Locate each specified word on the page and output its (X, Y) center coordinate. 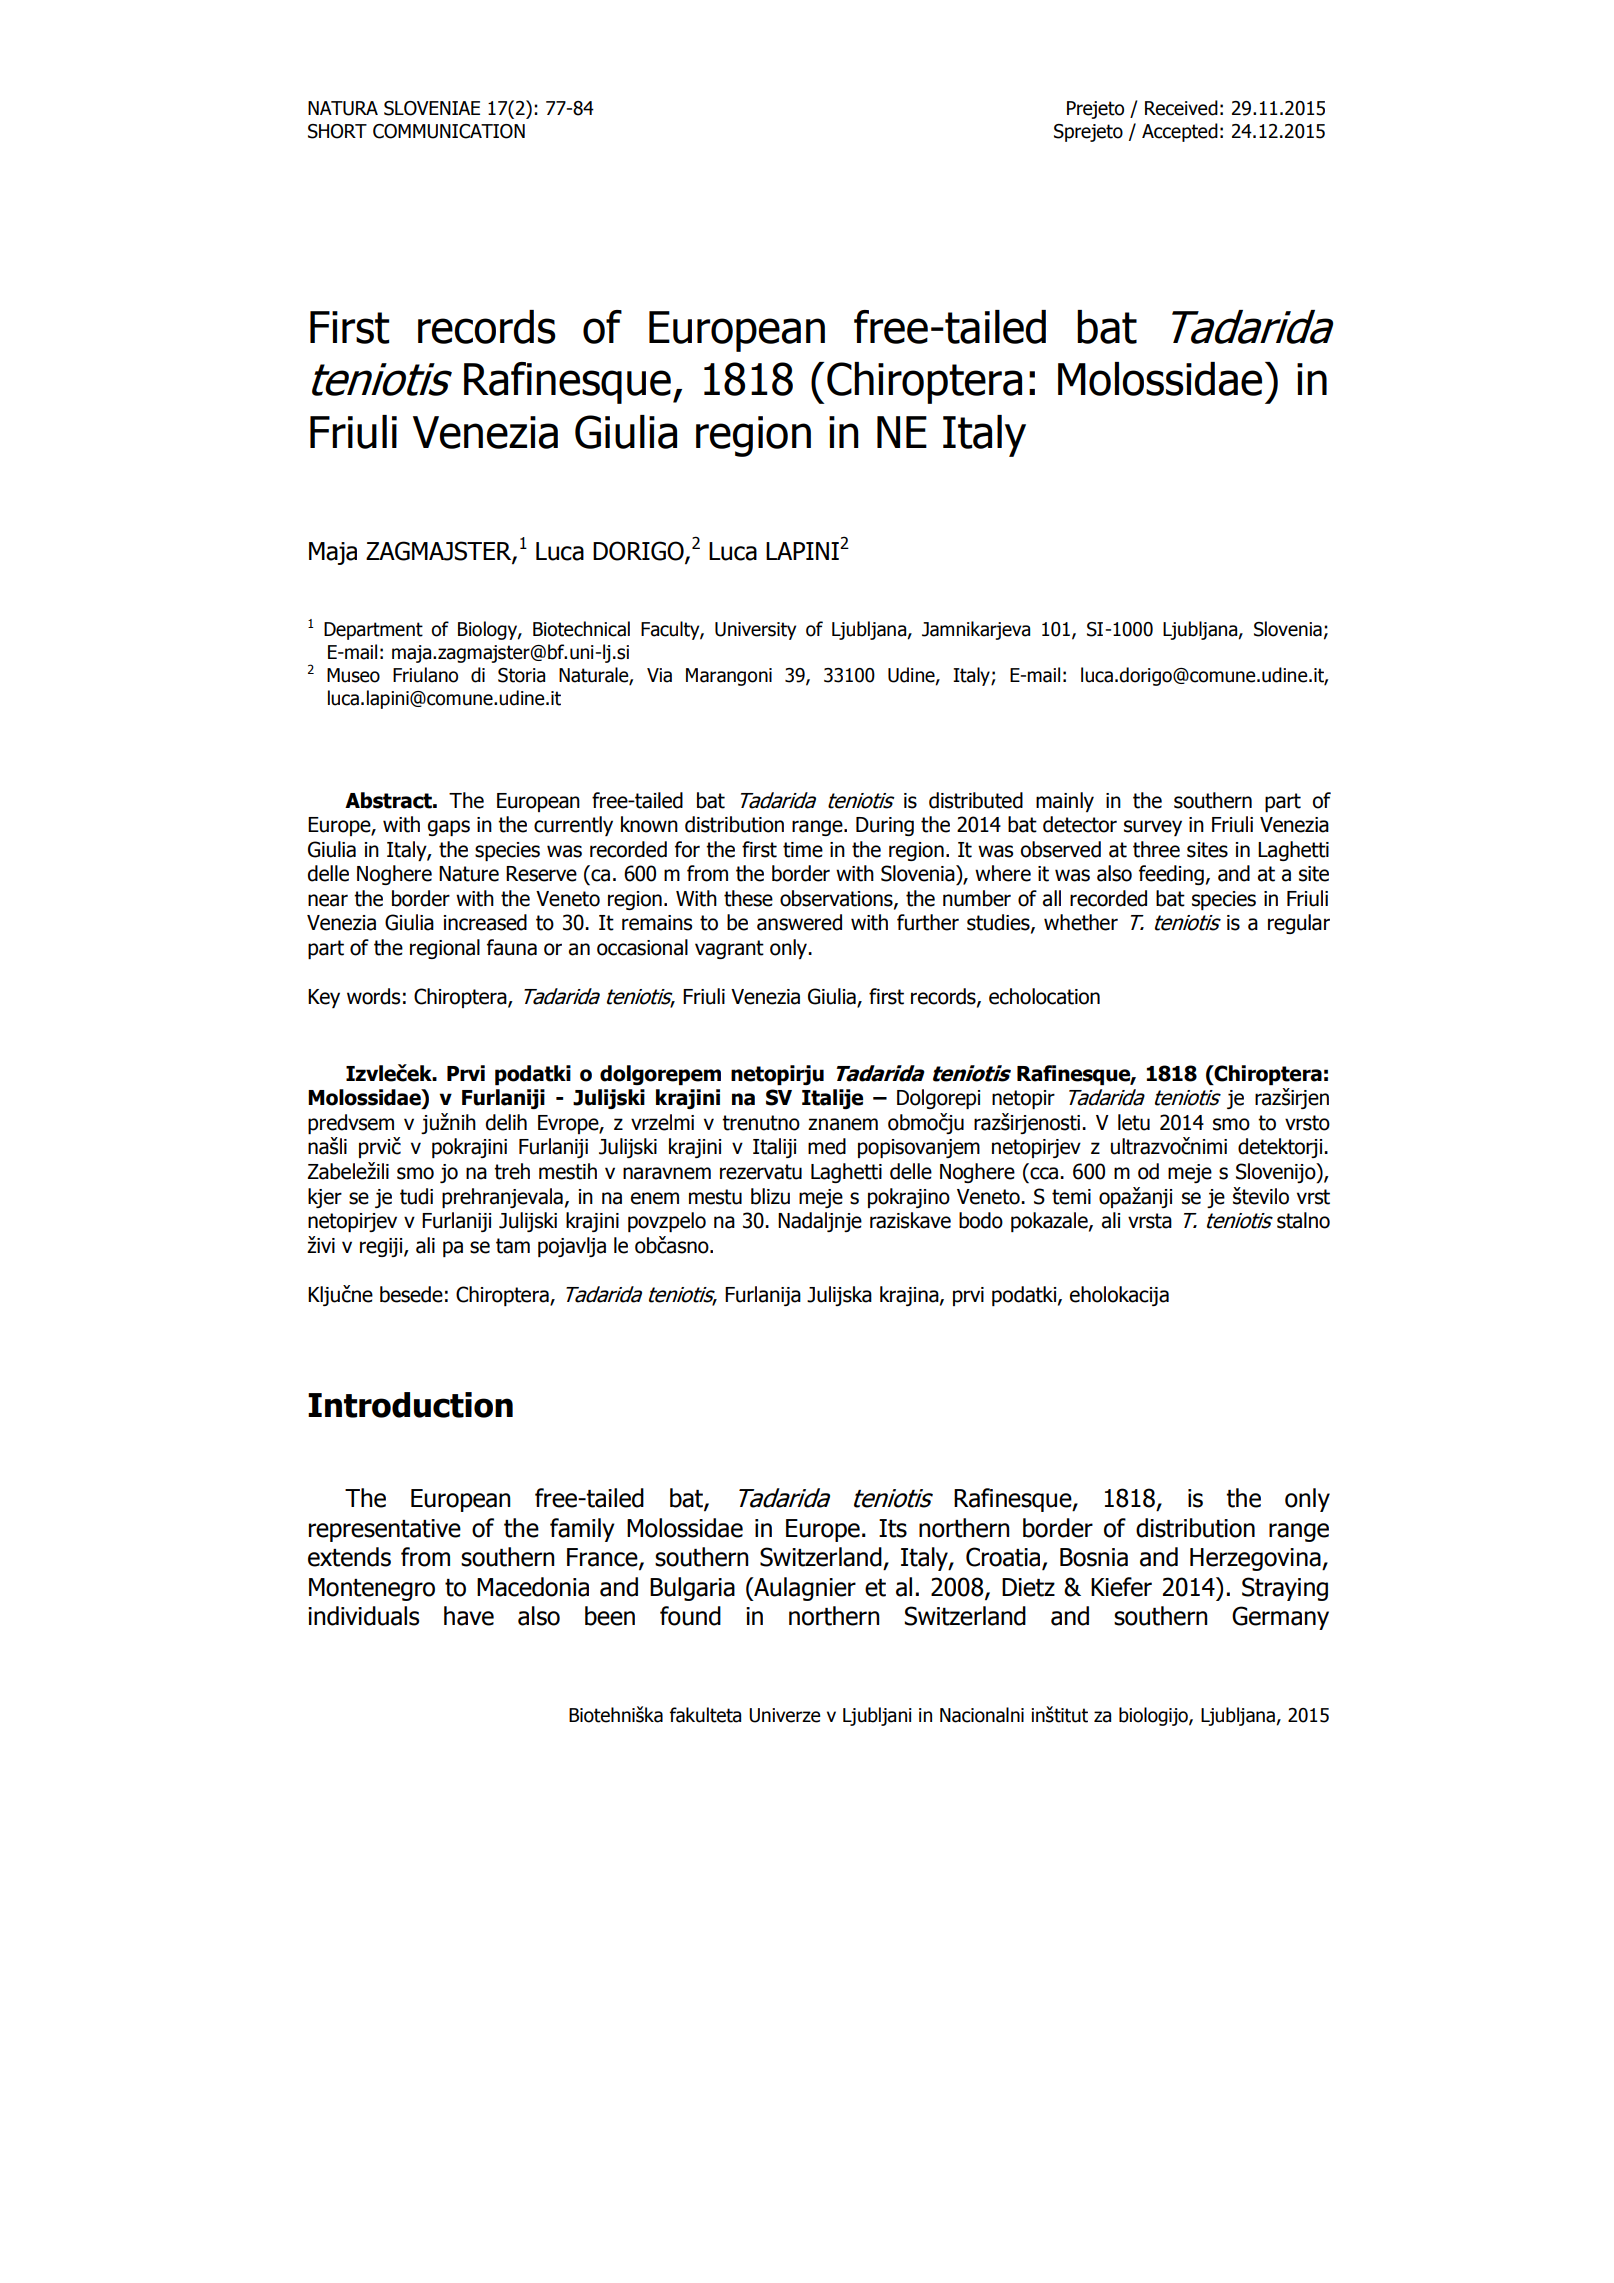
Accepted (1180, 132)
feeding (1171, 875)
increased (485, 922)
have (469, 1616)
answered (799, 922)
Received (1181, 108)
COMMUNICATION (449, 131)
